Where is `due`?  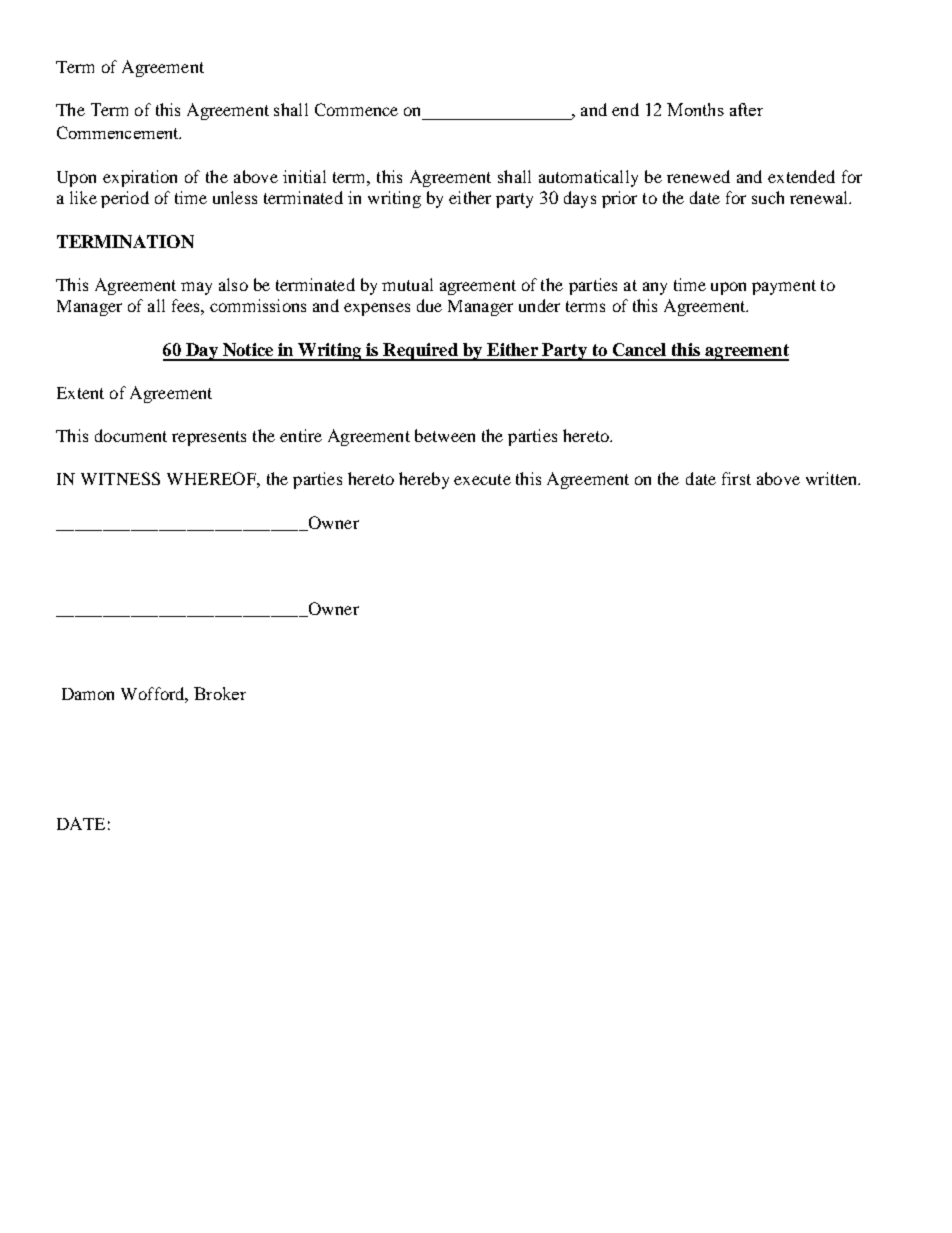 due is located at coordinates (429, 305).
